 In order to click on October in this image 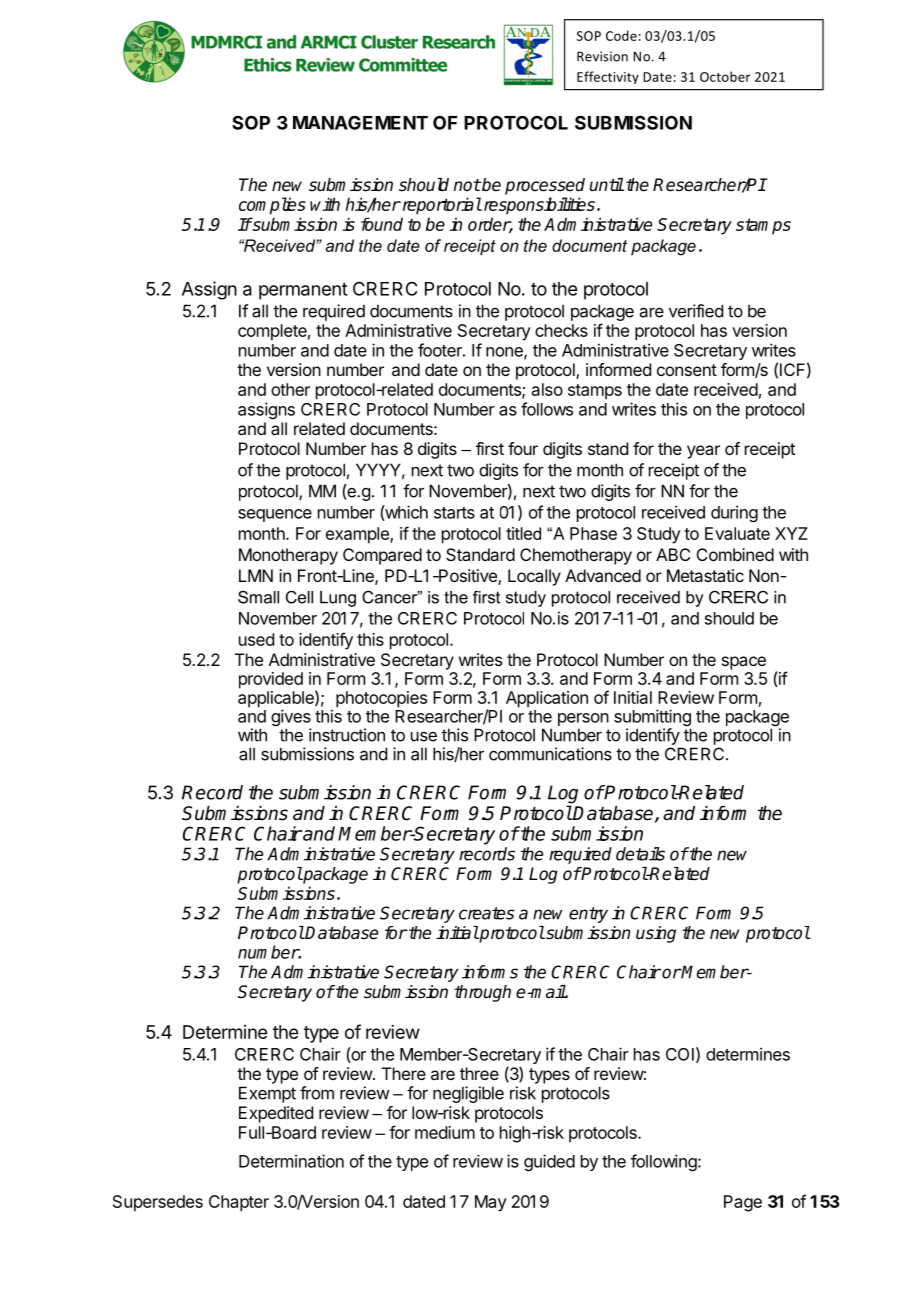, I will do `click(725, 76)`.
